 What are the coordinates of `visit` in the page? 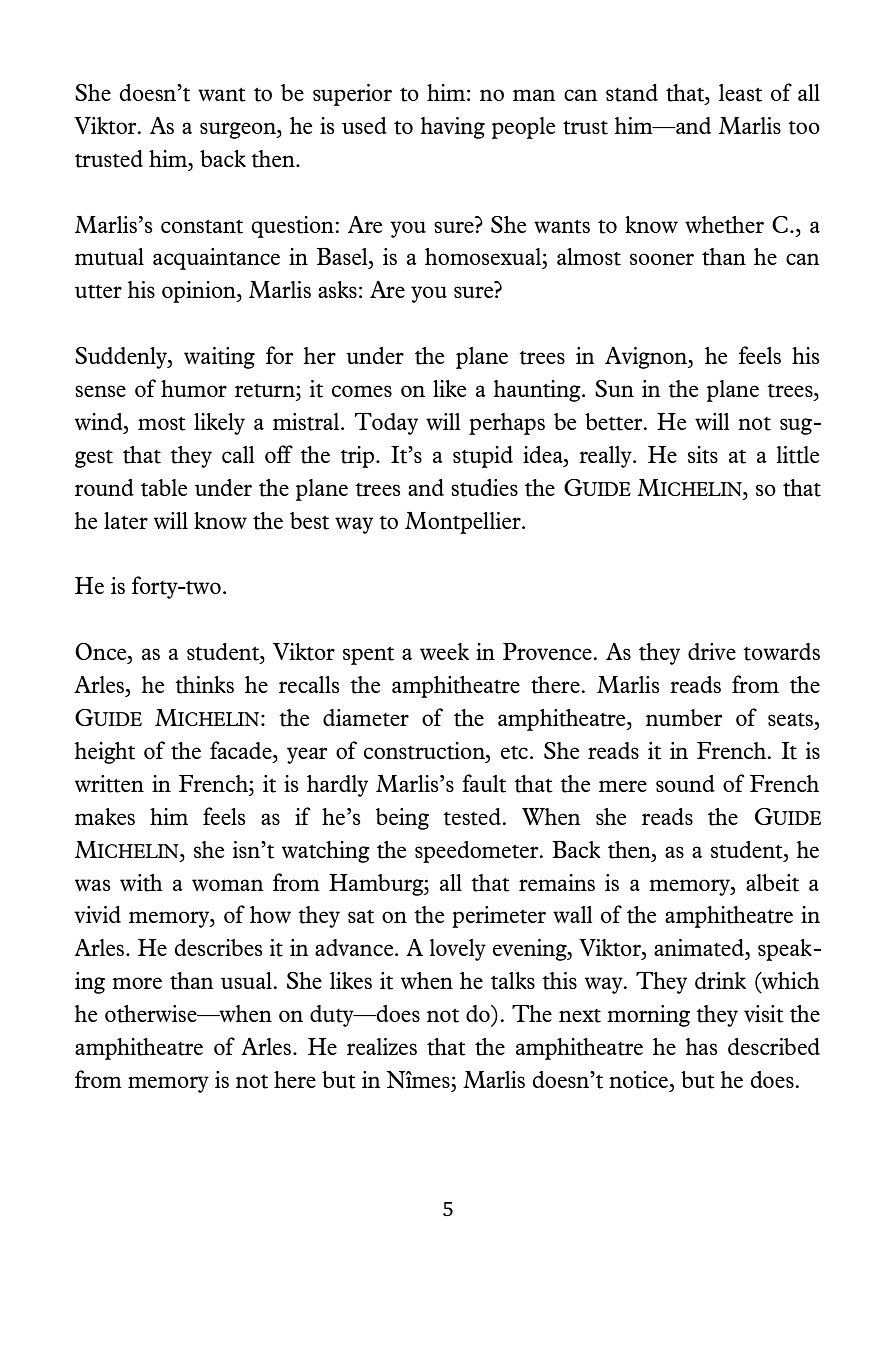 It's located at (764, 1014).
